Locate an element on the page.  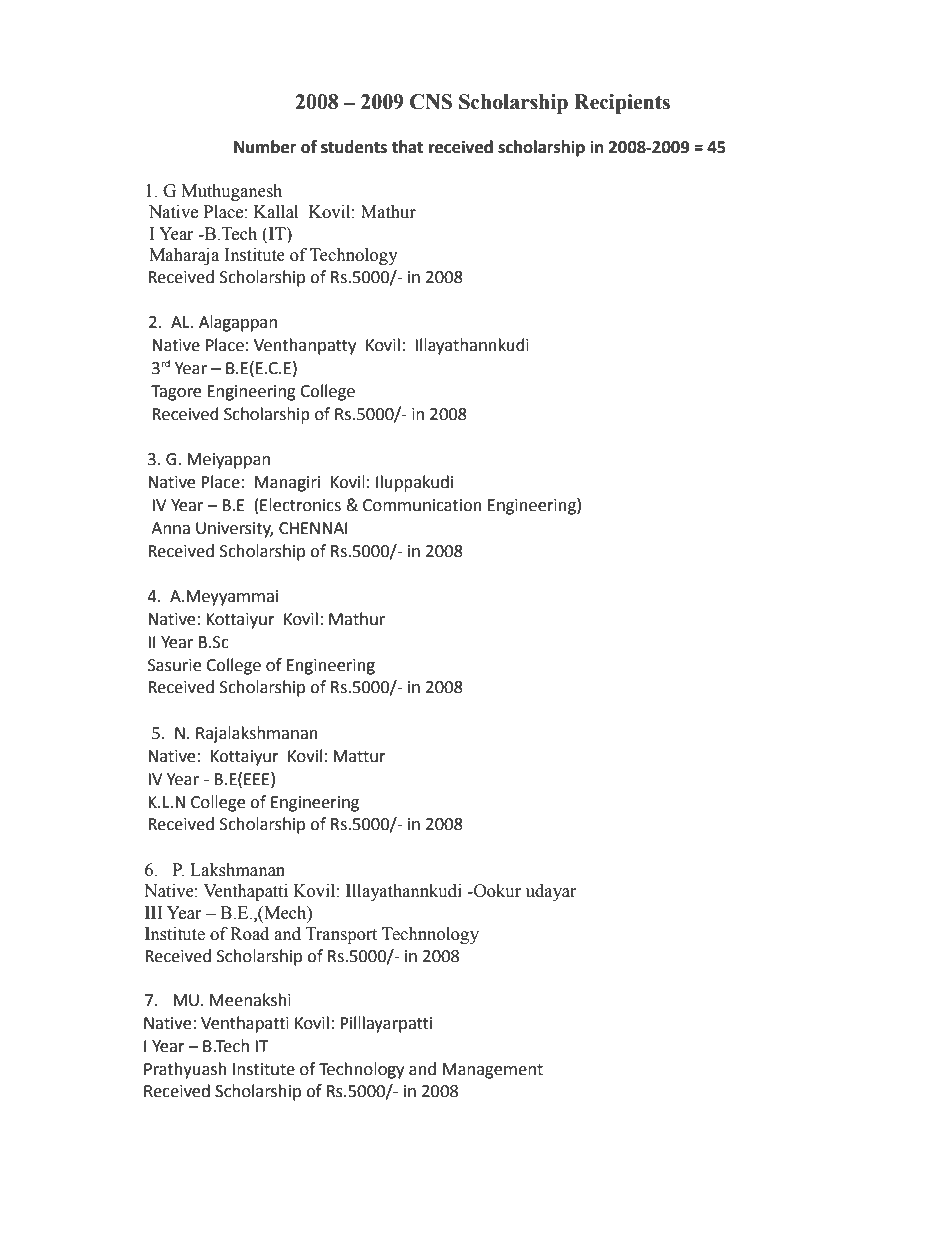
Road is located at coordinates (249, 934).
